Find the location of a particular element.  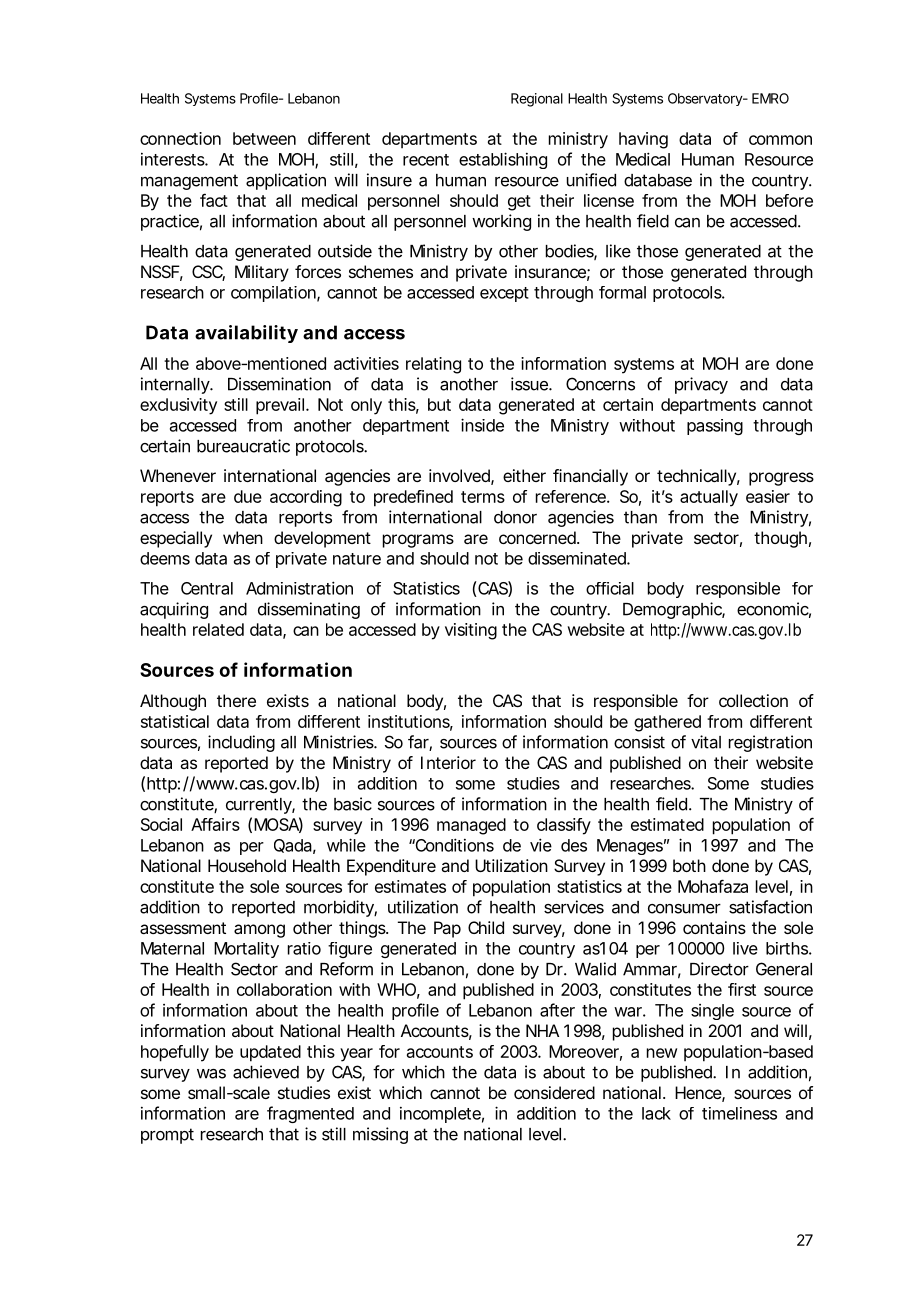

between is located at coordinates (264, 138).
